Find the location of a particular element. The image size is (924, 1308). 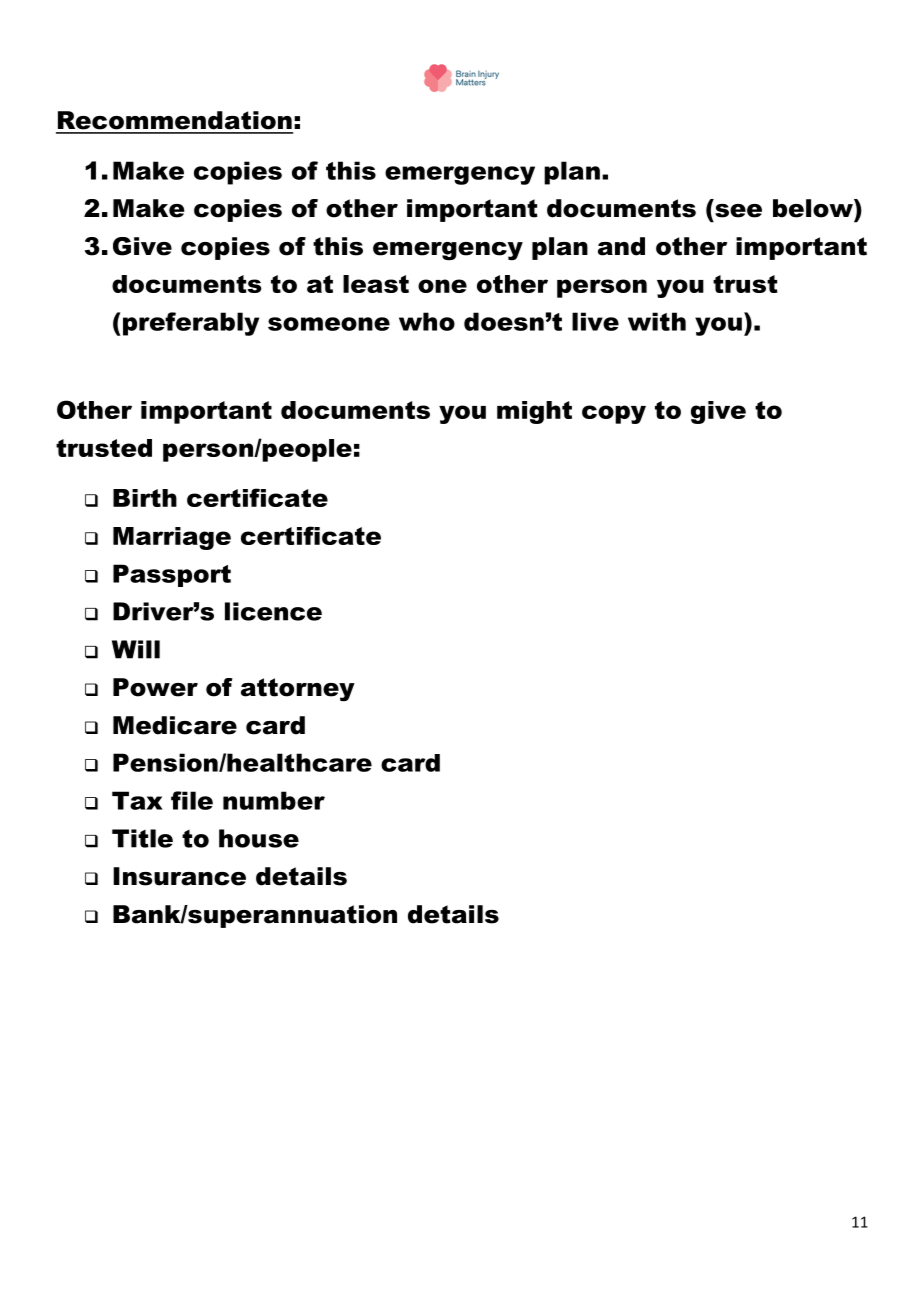

might is located at coordinates (534, 412).
